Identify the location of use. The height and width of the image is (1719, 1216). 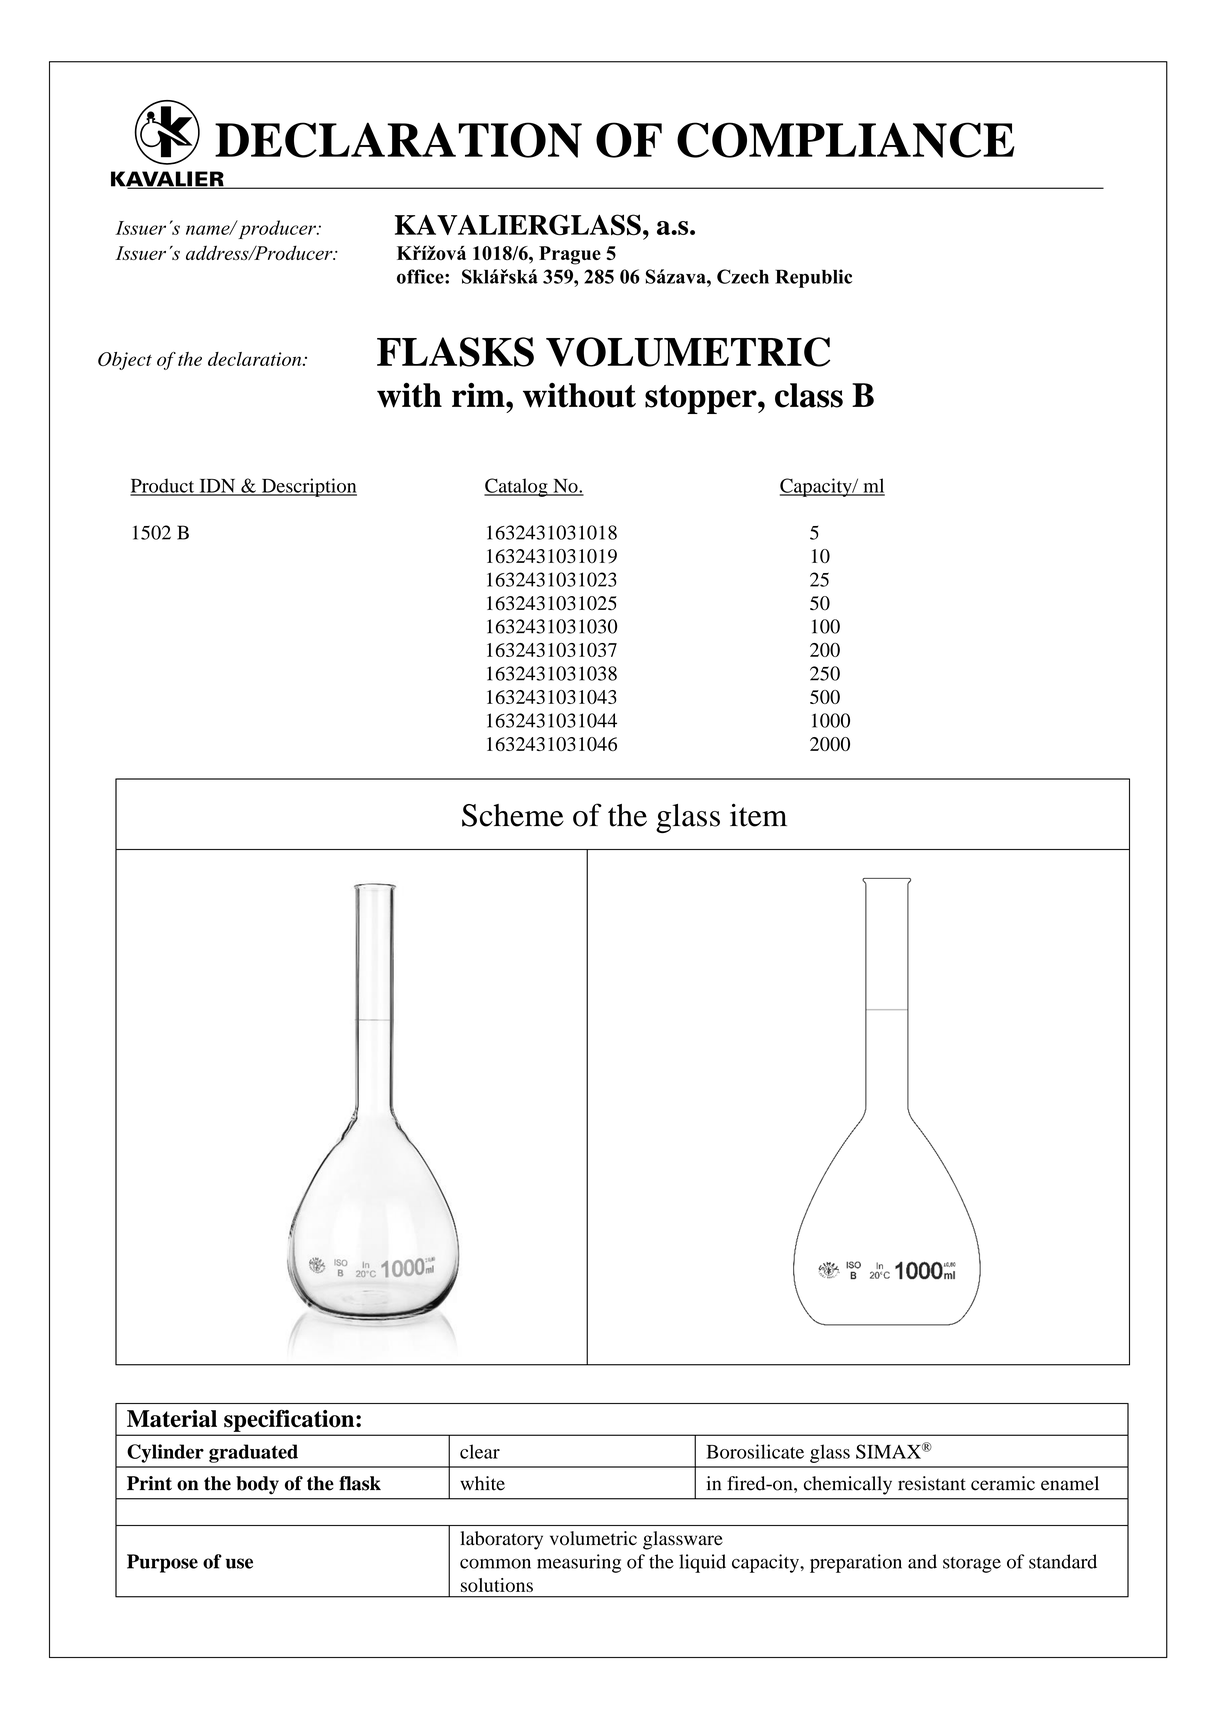
(239, 1563).
